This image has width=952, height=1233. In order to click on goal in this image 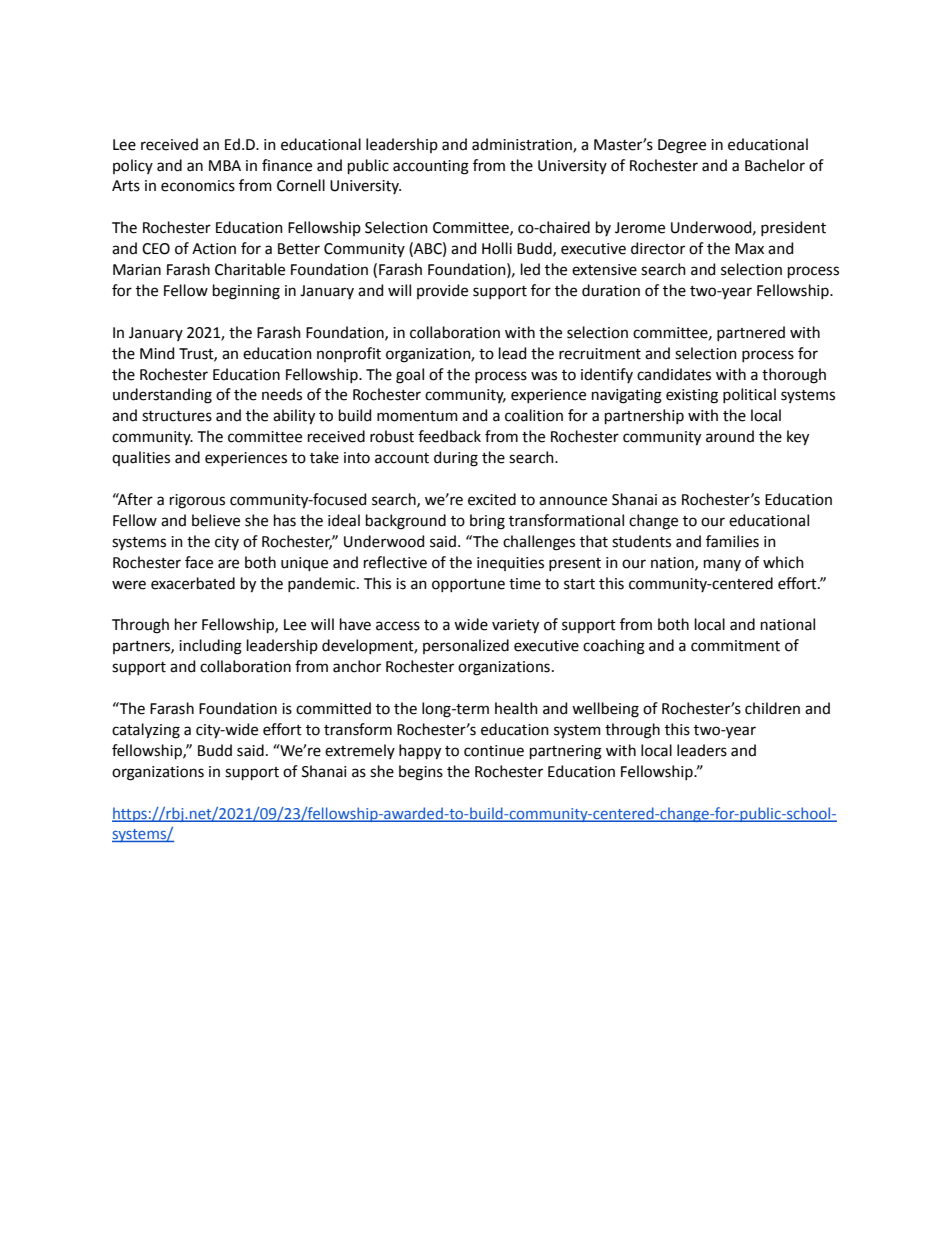, I will do `click(410, 376)`.
